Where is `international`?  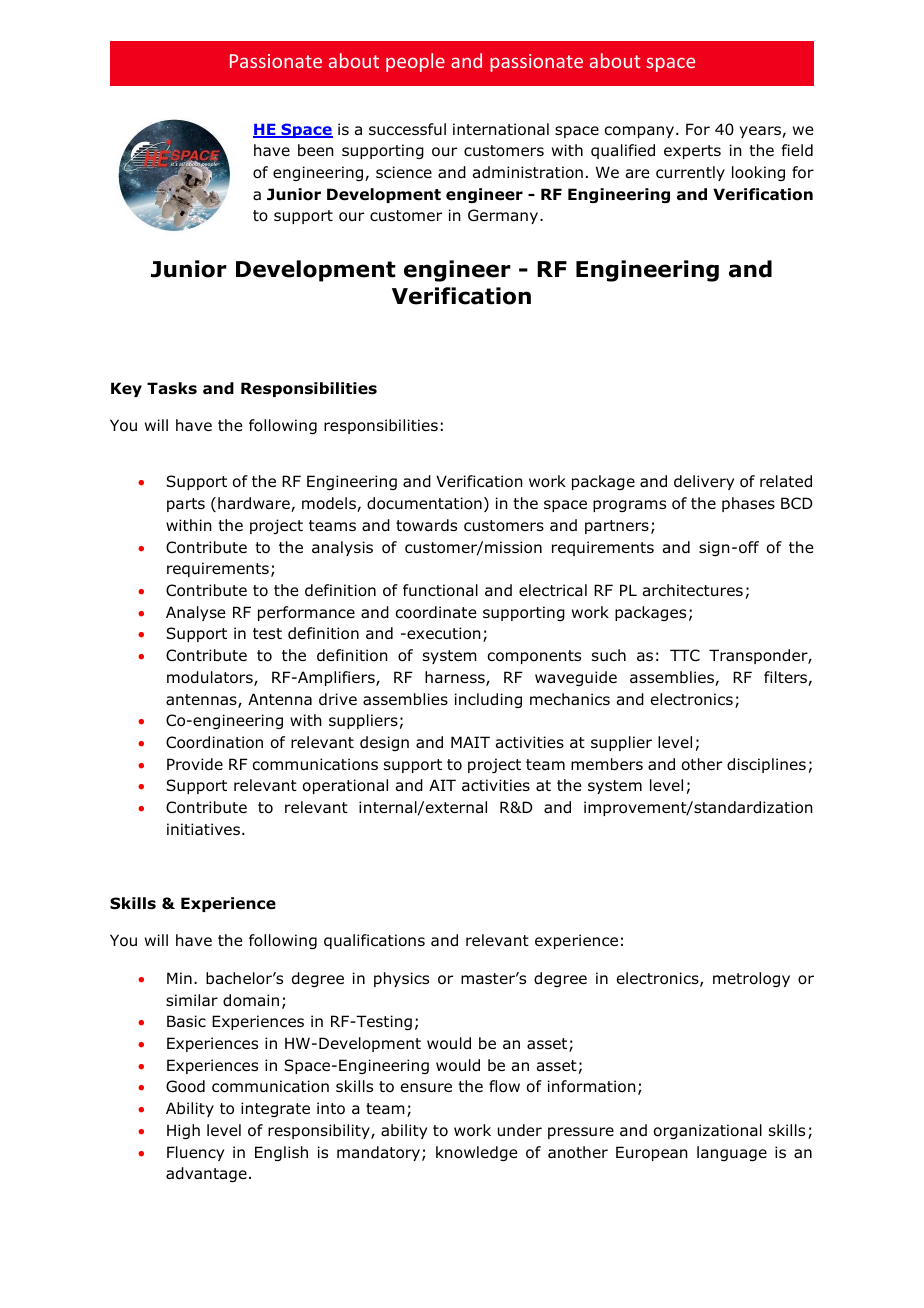 international is located at coordinates (501, 129).
